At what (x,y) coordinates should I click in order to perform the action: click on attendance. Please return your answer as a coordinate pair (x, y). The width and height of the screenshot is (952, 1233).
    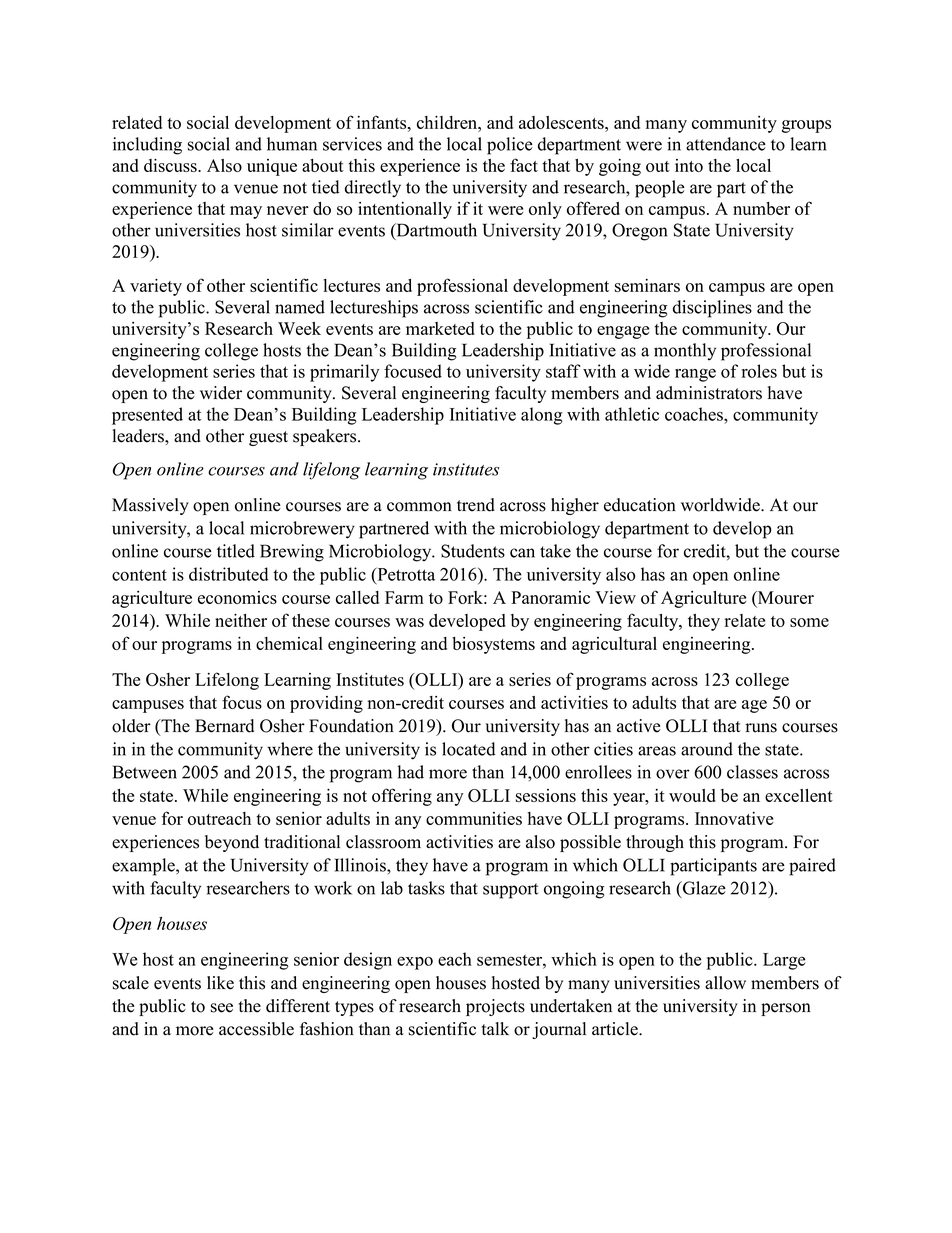
    Looking at the image, I should click on (726, 144).
